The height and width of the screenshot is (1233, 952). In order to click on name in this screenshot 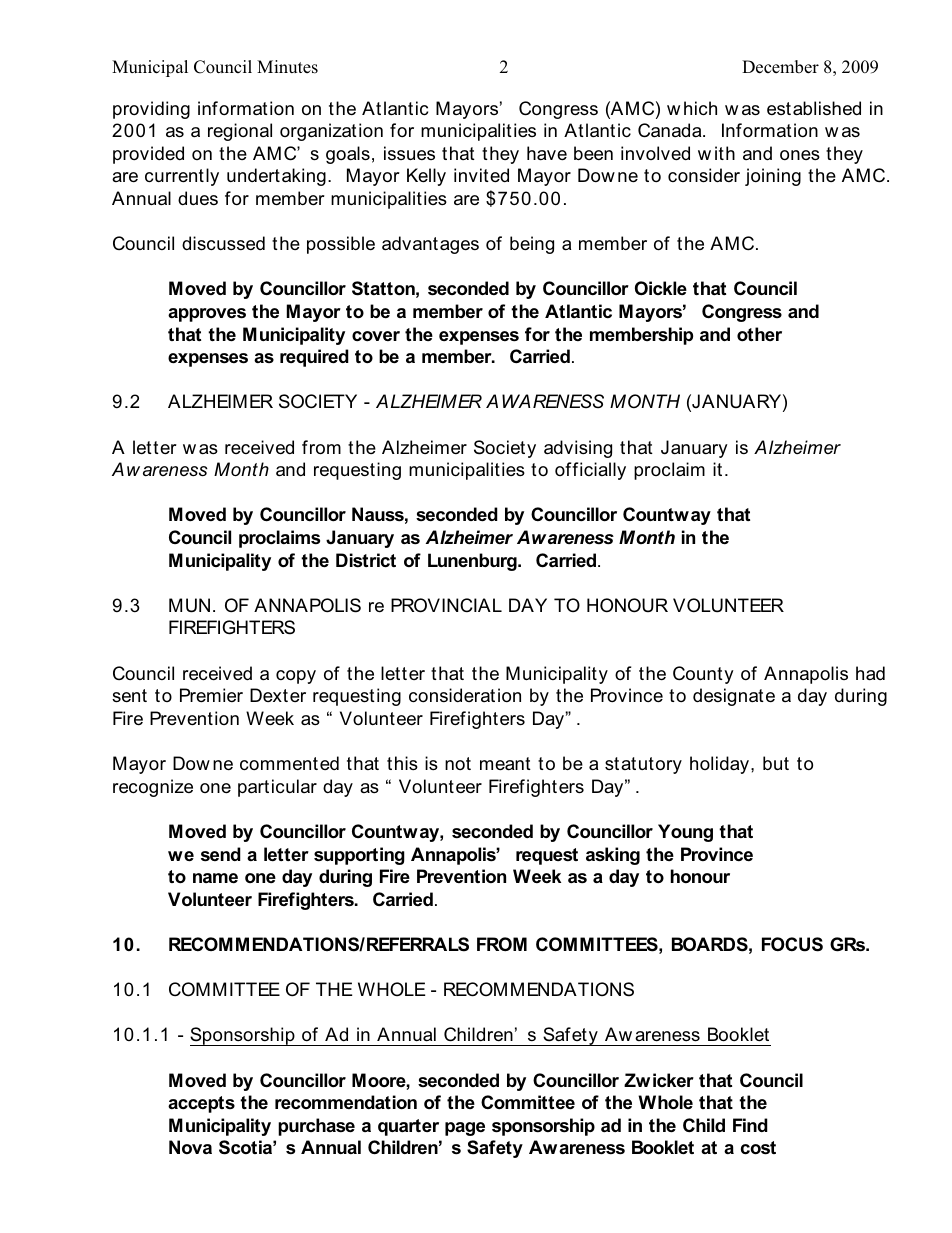, I will do `click(215, 878)`.
